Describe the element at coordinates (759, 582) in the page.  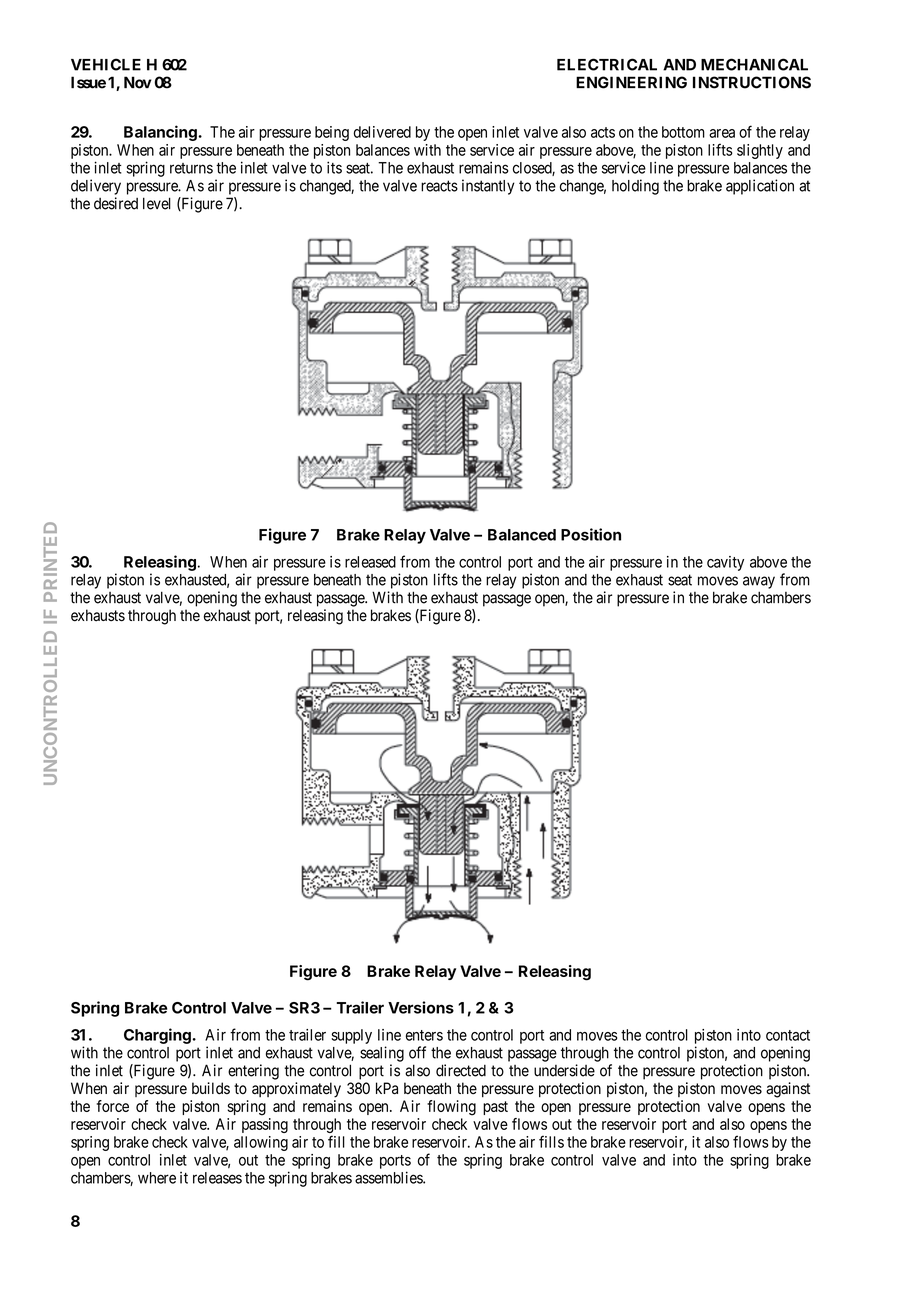
I see `away` at that location.
